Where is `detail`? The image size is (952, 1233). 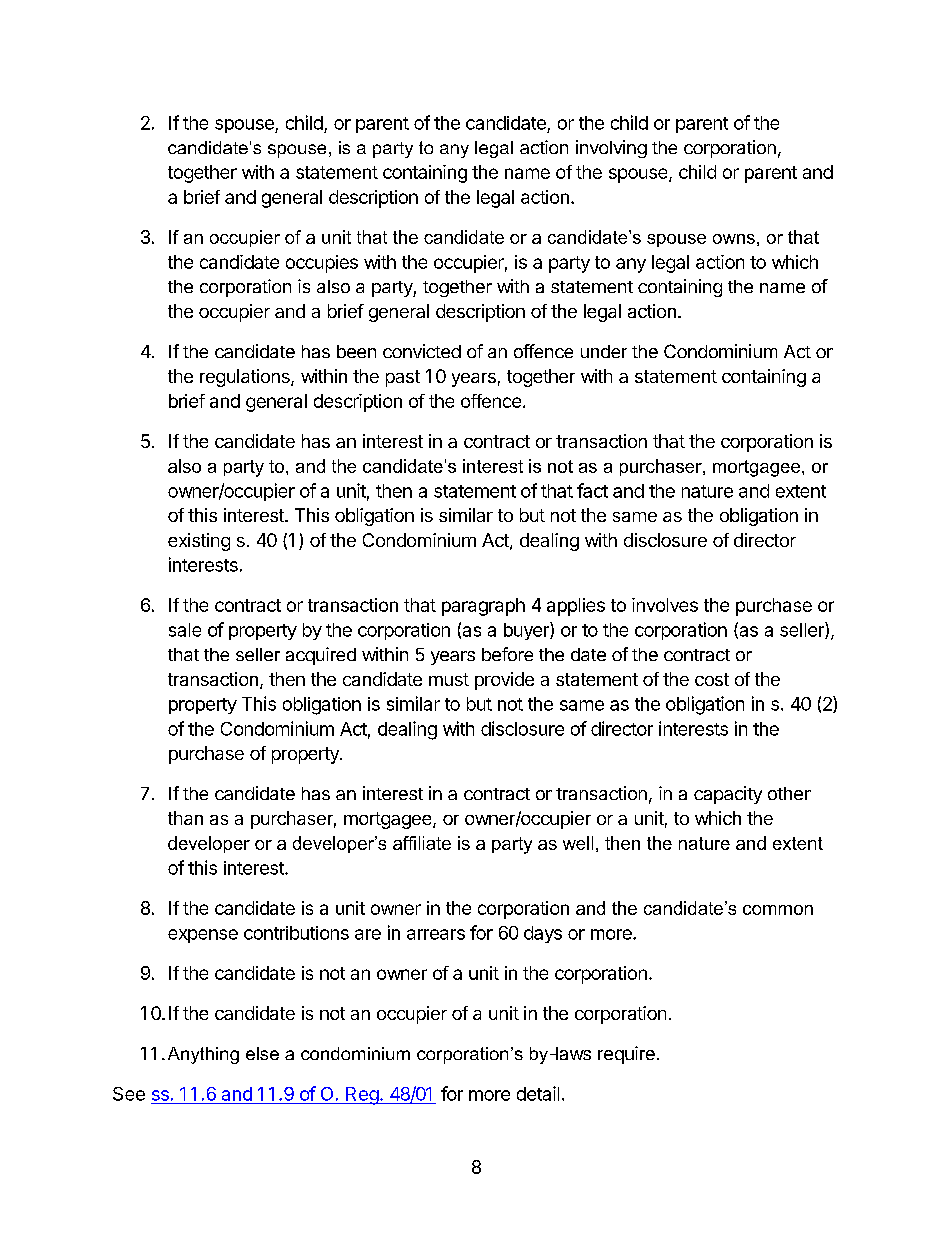
detail is located at coordinates (538, 1093).
